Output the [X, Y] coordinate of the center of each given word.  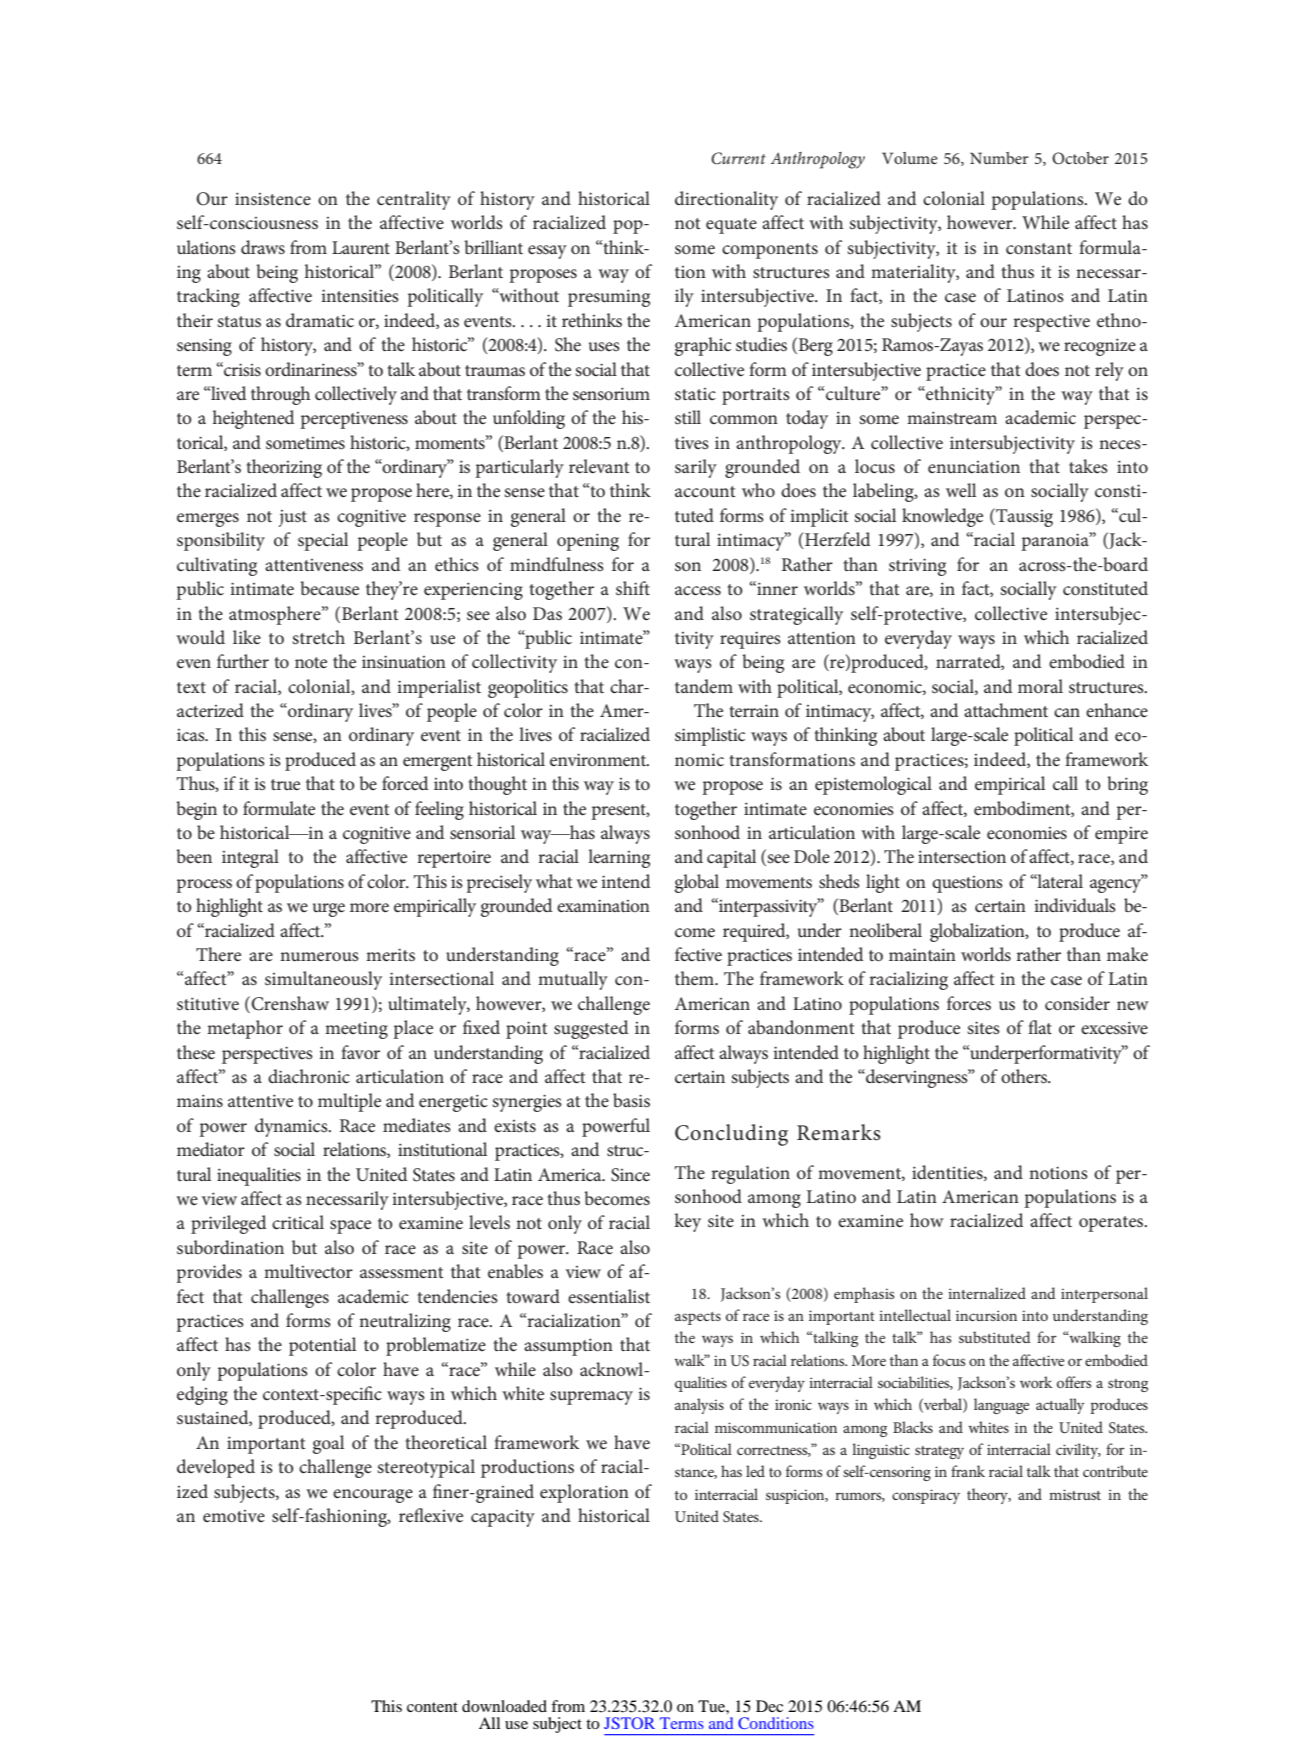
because [329, 588]
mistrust [1075, 1494]
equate [731, 226]
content [432, 1707]
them [696, 978]
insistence [273, 199]
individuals [1075, 905]
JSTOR [629, 1723]
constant [1039, 249]
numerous [319, 957]
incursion [986, 1315]
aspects [698, 1318]
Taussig [1023, 517]
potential [322, 1346]
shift [633, 588]
